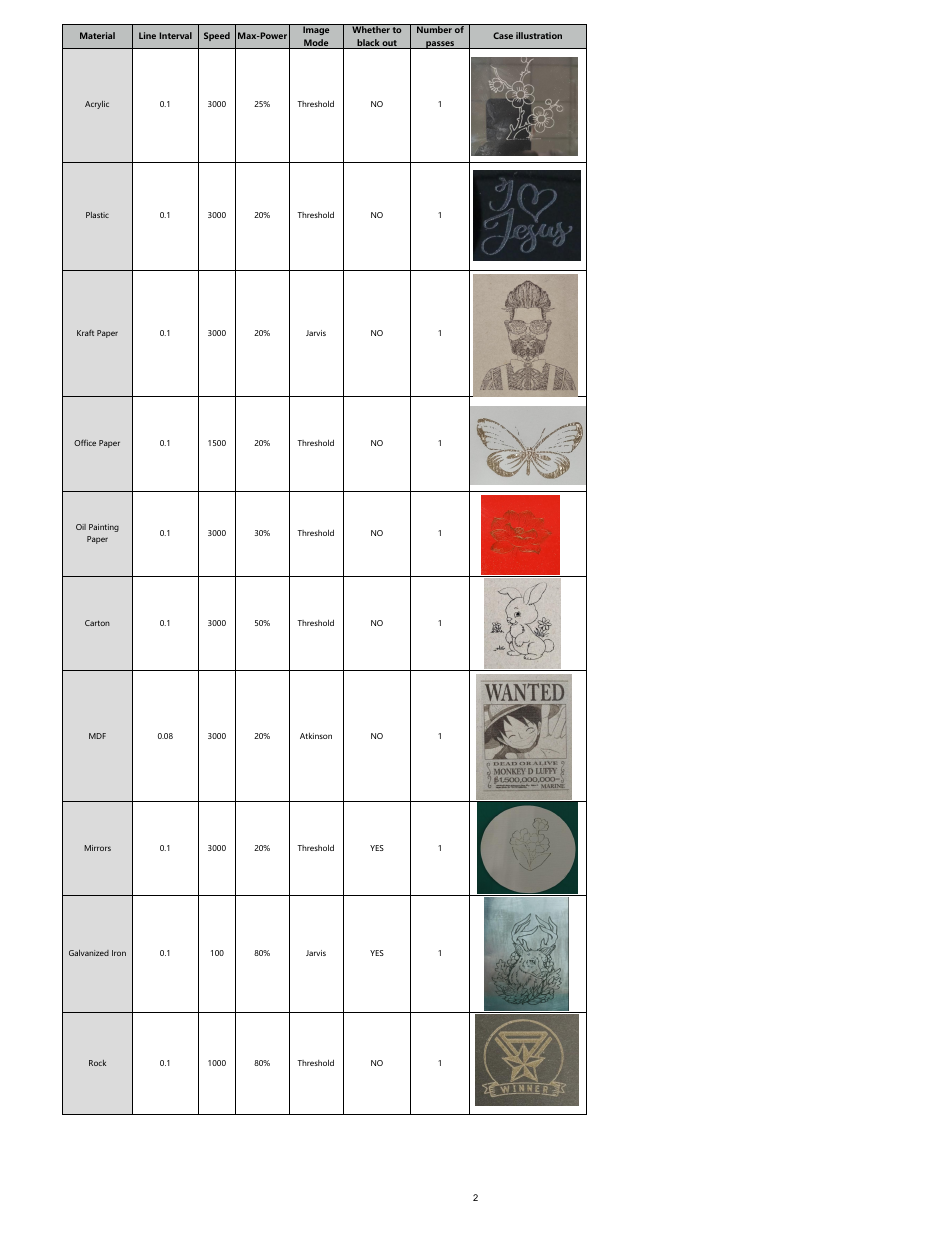 The height and width of the screenshot is (1233, 952). I want to click on Mode, so click(316, 44).
